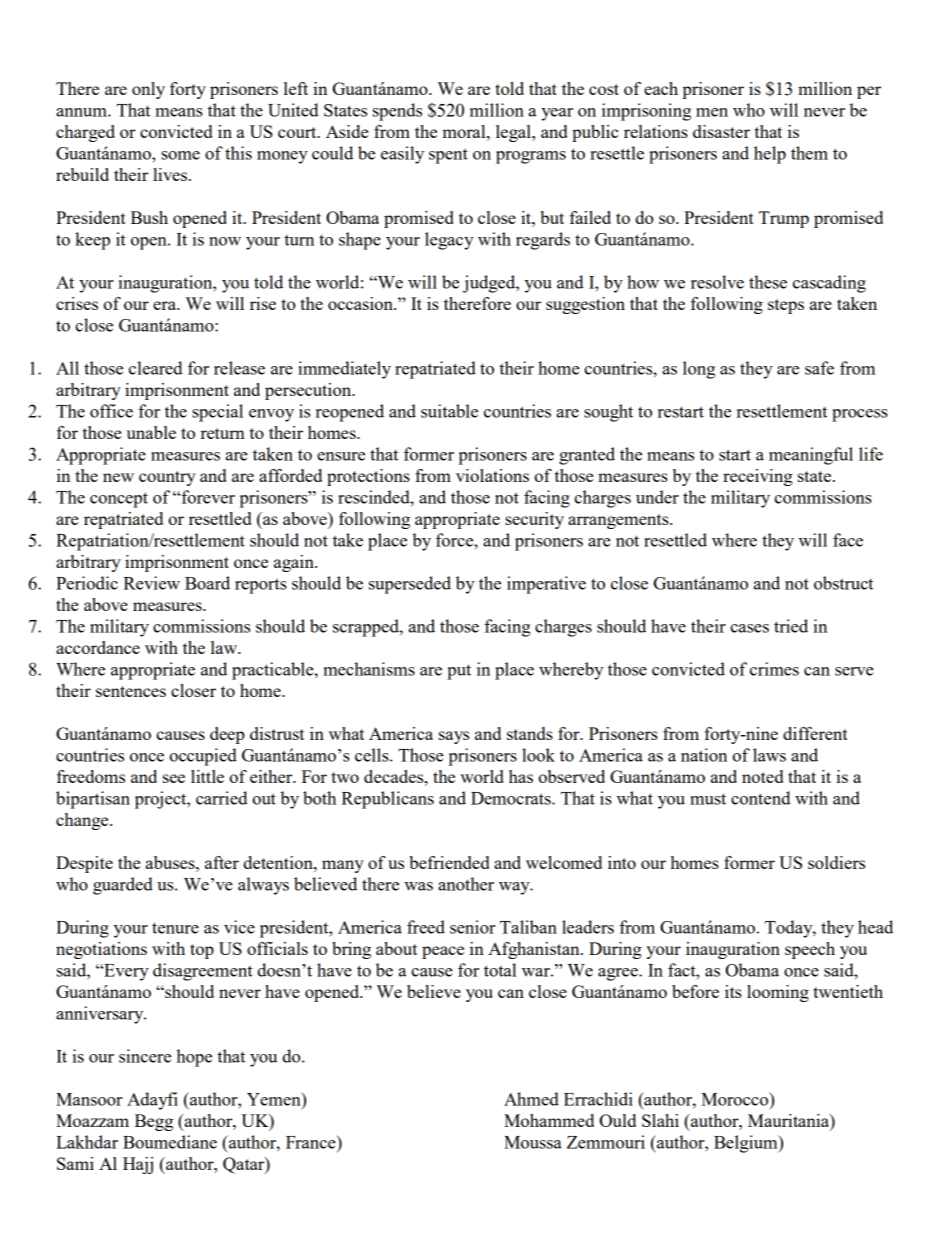 This image has height=1233, width=952. What do you see at coordinates (151, 583) in the image?
I see `Review` at bounding box center [151, 583].
